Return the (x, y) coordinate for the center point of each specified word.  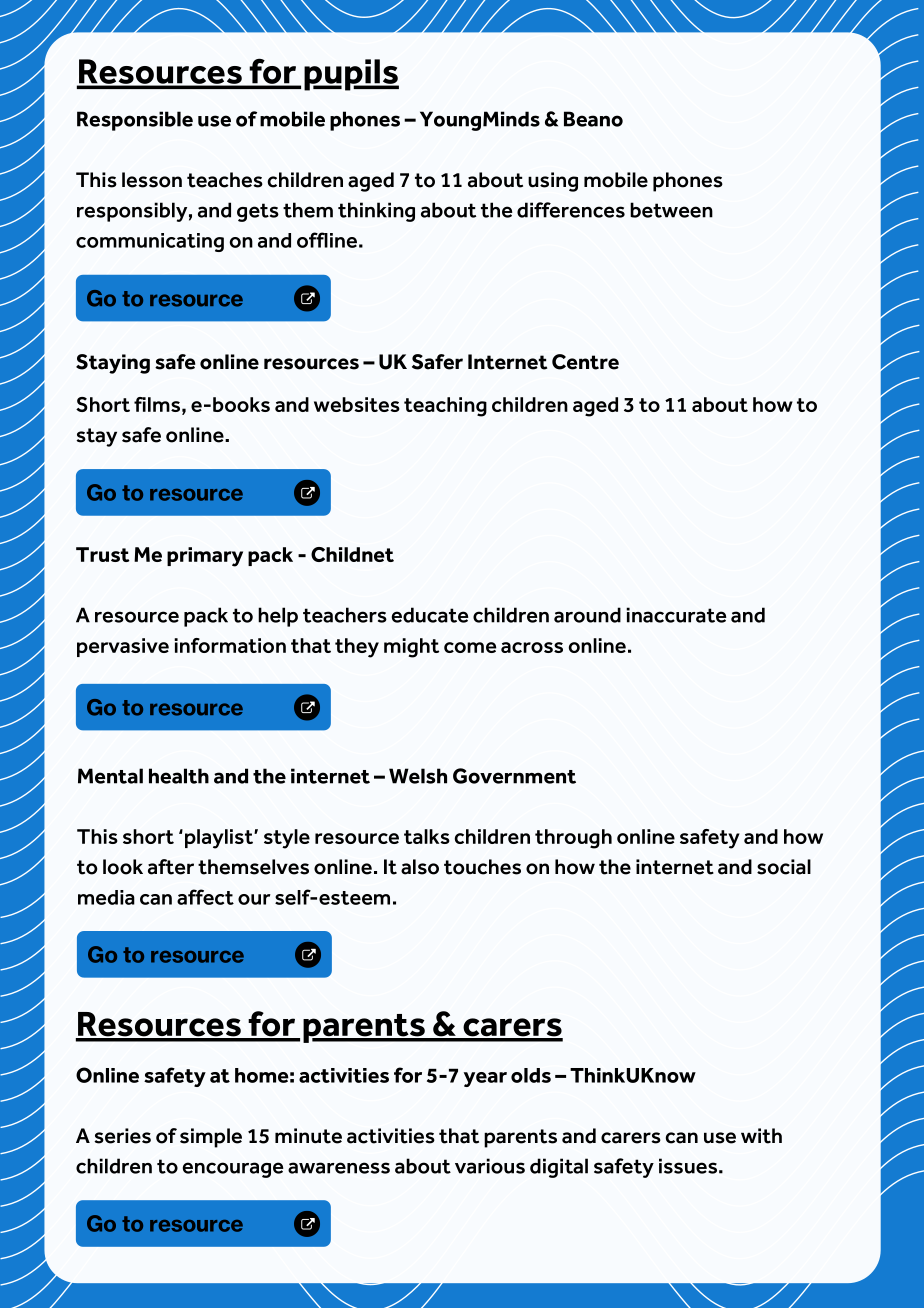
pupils (351, 75)
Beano (593, 119)
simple (211, 1138)
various (490, 1166)
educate (430, 615)
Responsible (135, 121)
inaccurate (676, 615)
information (230, 645)
